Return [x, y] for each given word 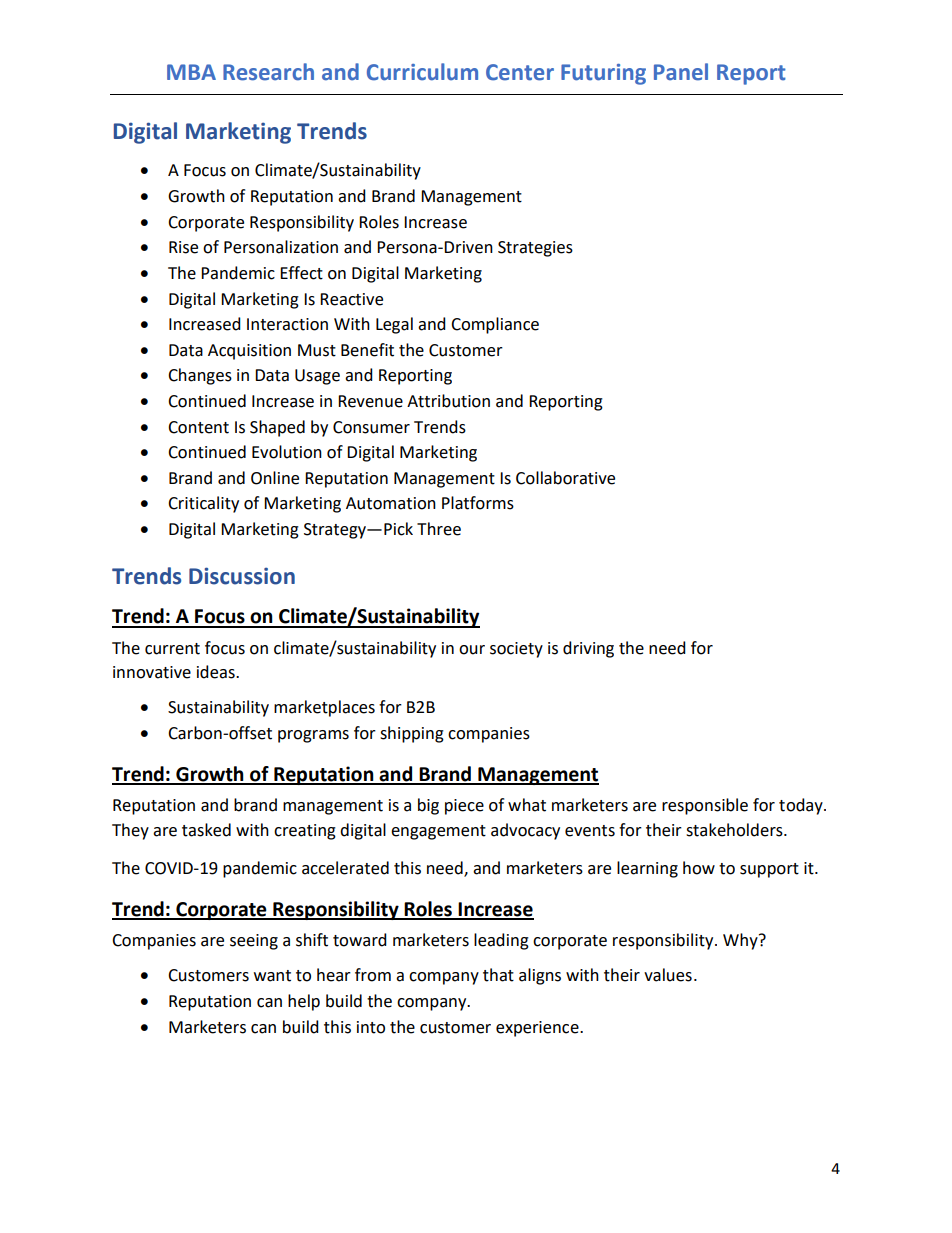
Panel [681, 72]
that [498, 975]
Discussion [242, 576]
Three [439, 529]
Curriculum [422, 72]
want [272, 976]
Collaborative [565, 478]
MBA [191, 72]
